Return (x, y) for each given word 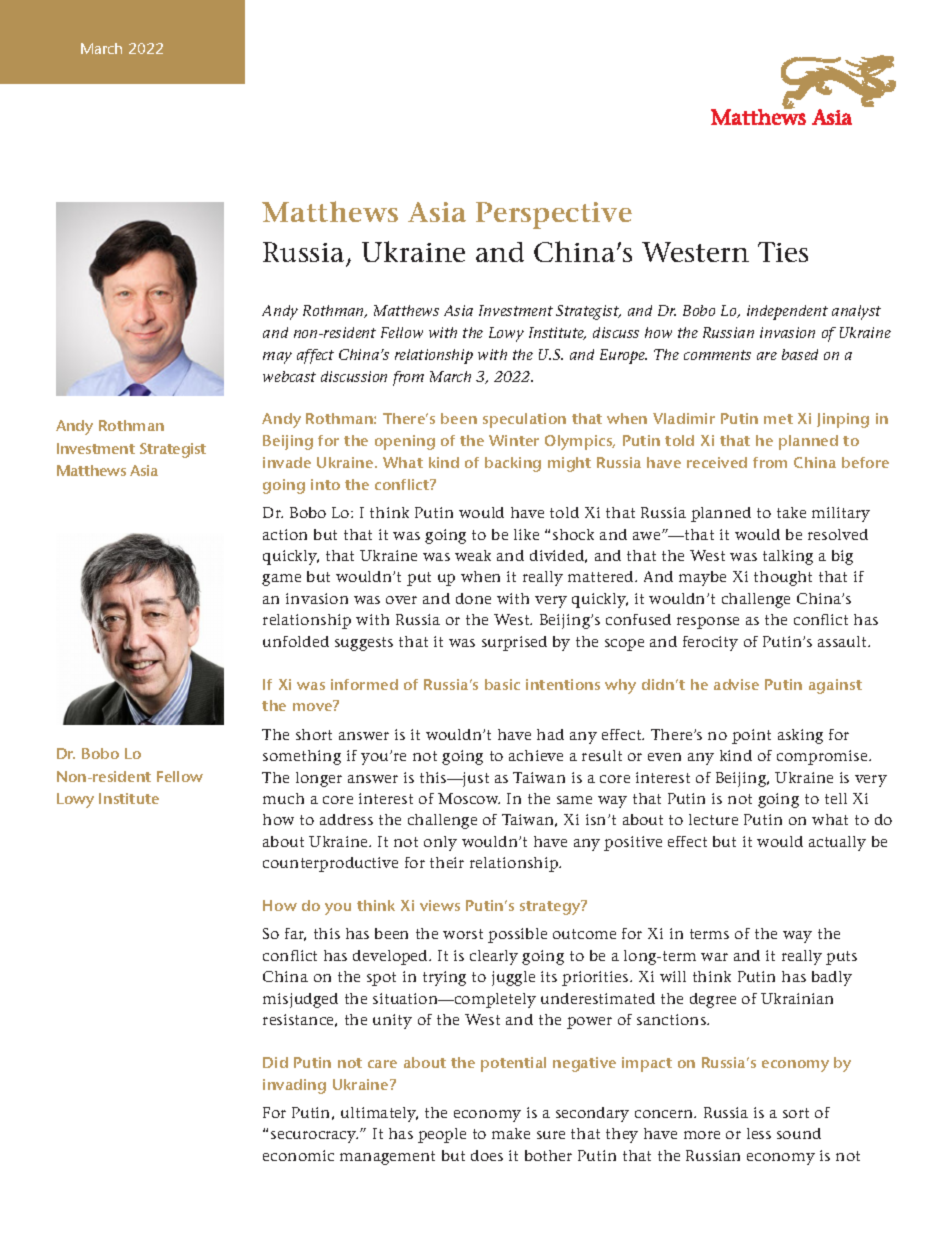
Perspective (554, 215)
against (835, 686)
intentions (563, 684)
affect (315, 356)
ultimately (379, 1114)
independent (787, 312)
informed (364, 684)
